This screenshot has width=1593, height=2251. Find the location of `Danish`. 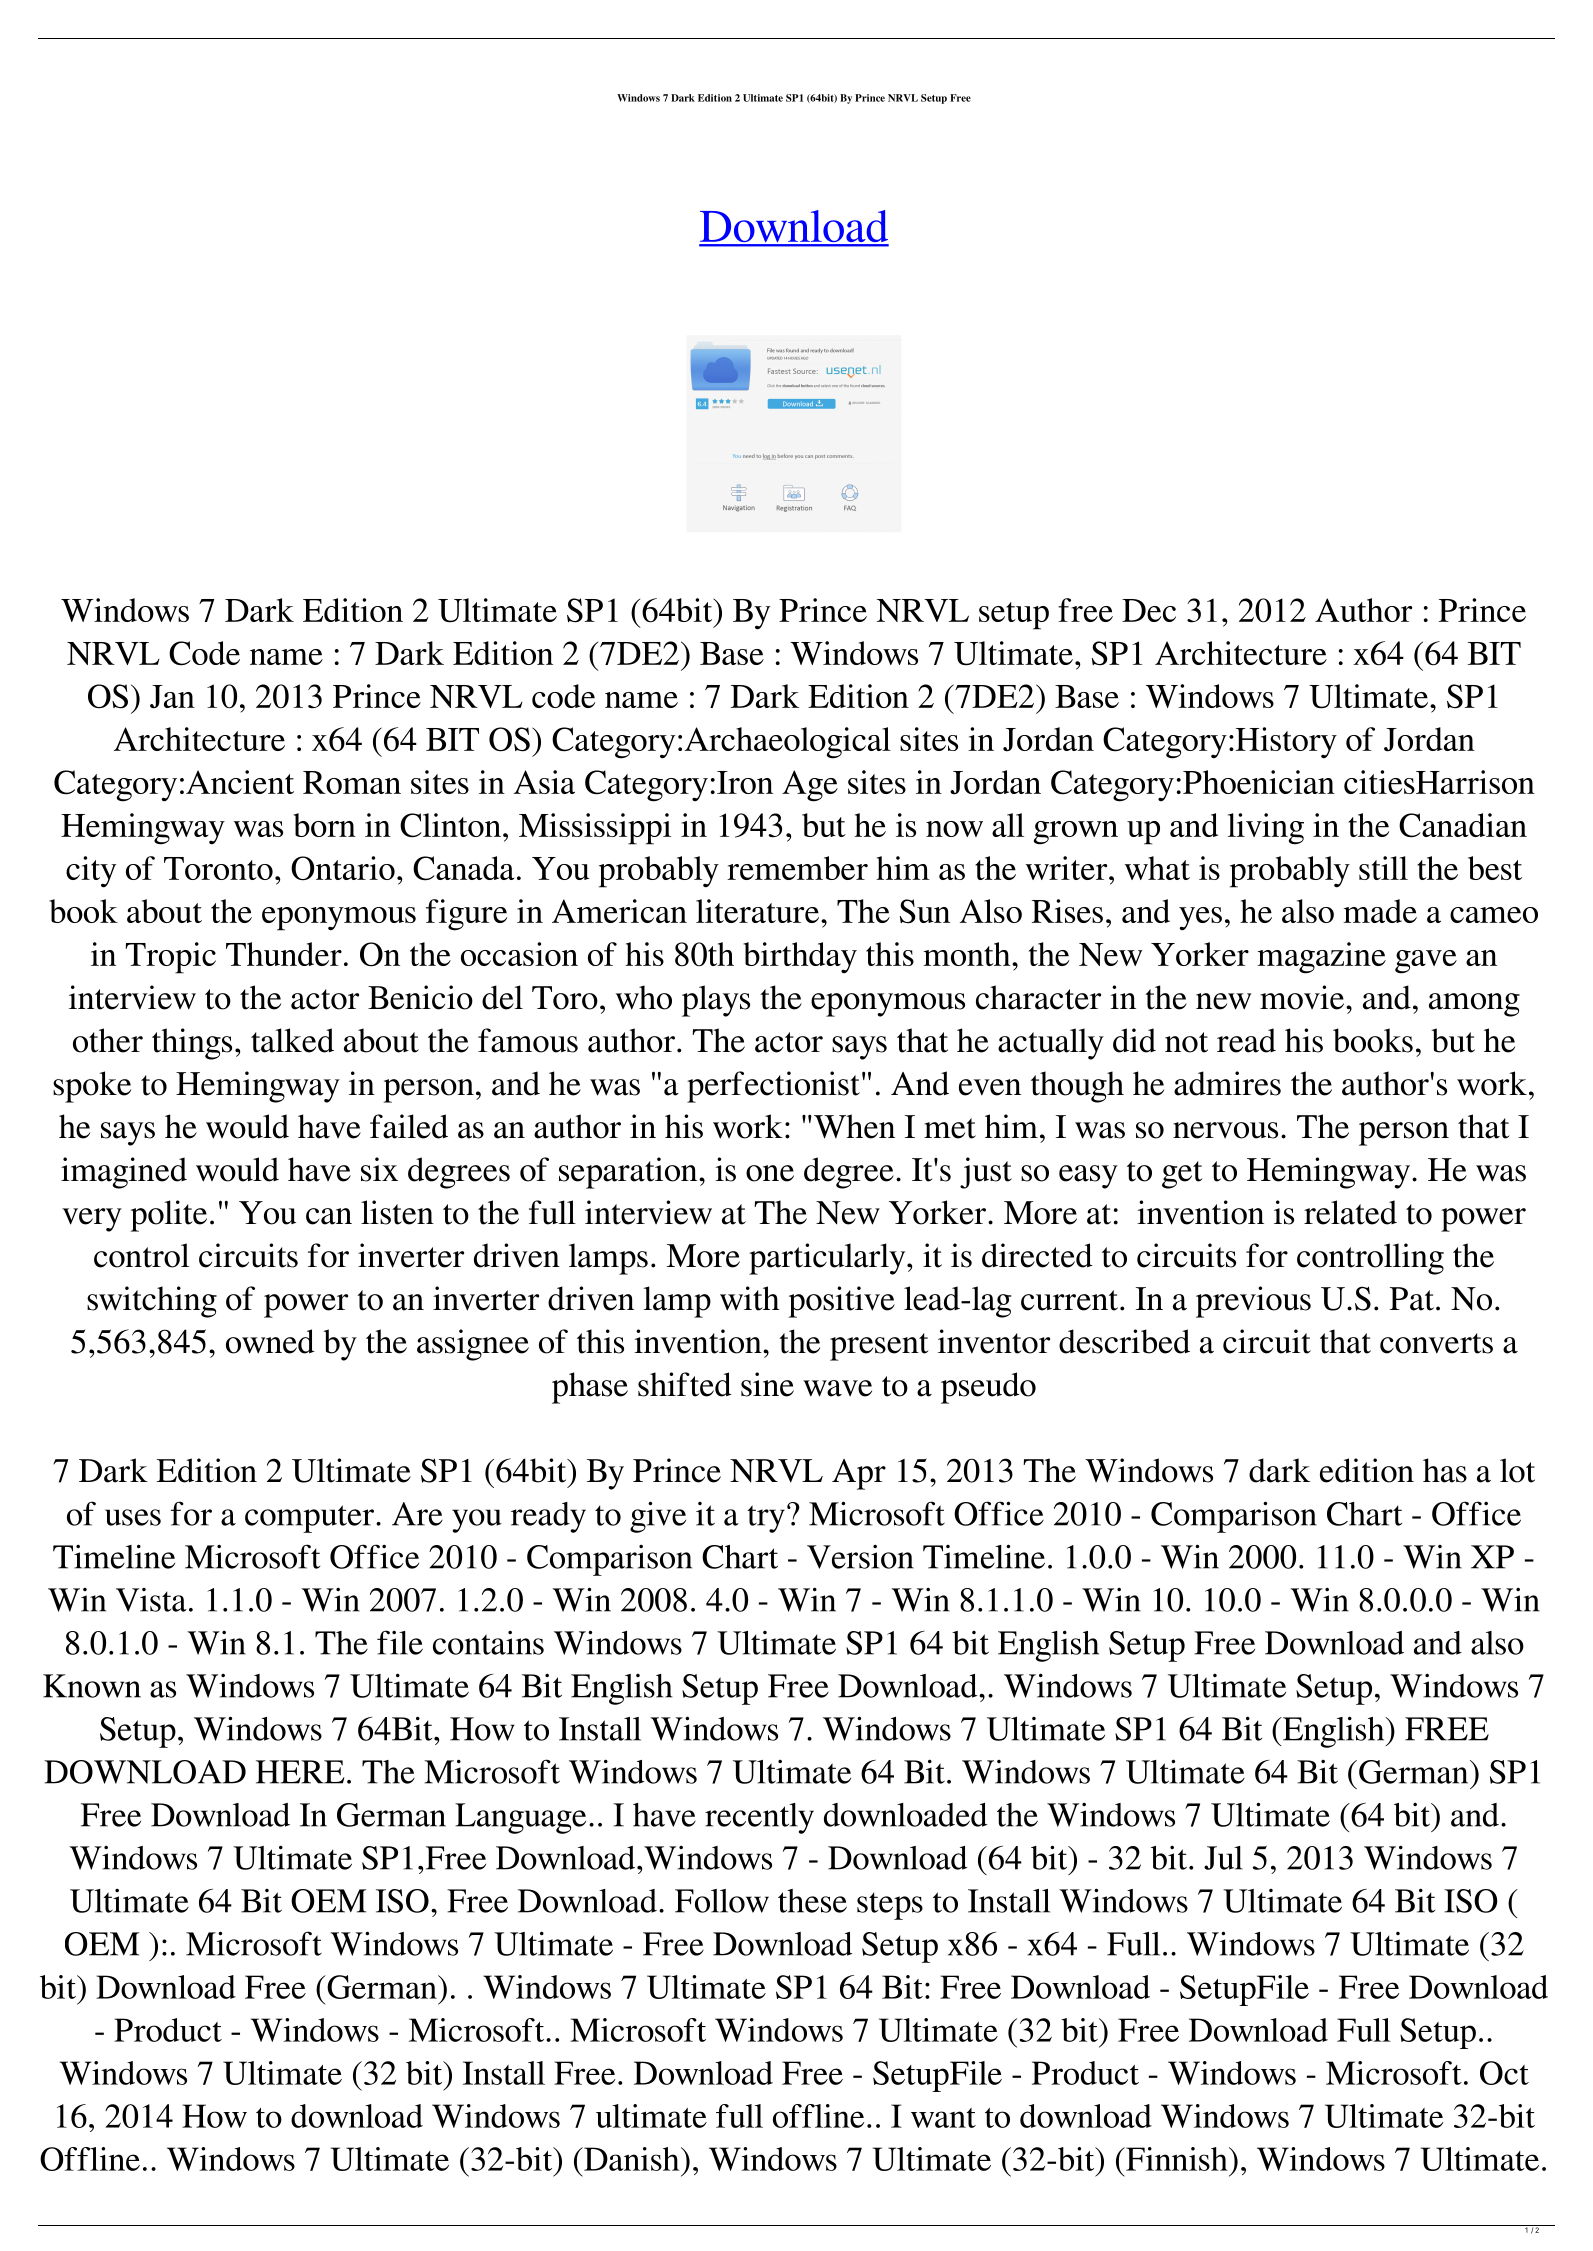

Danish is located at coordinates (632, 2159).
